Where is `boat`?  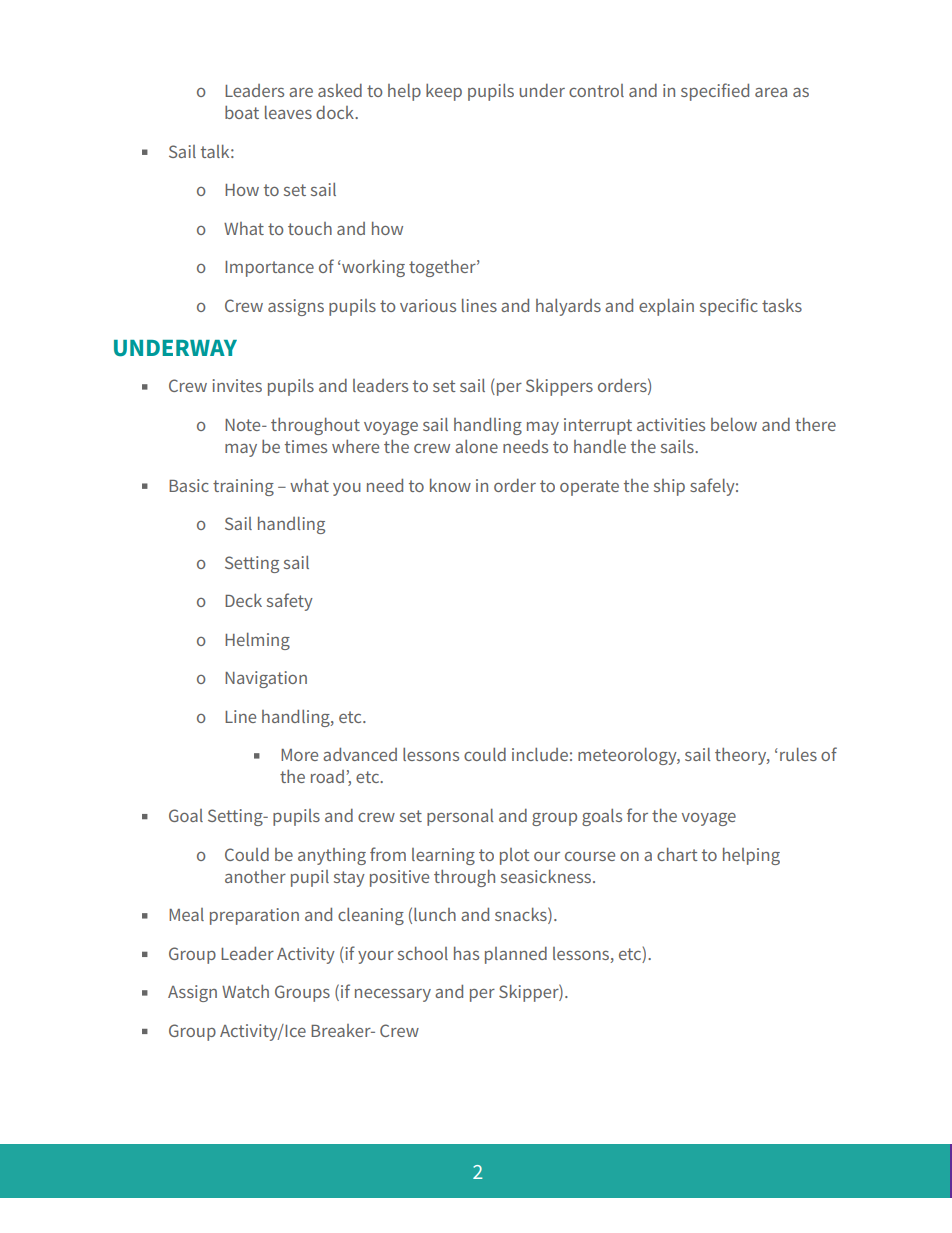 boat is located at coordinates (242, 112).
